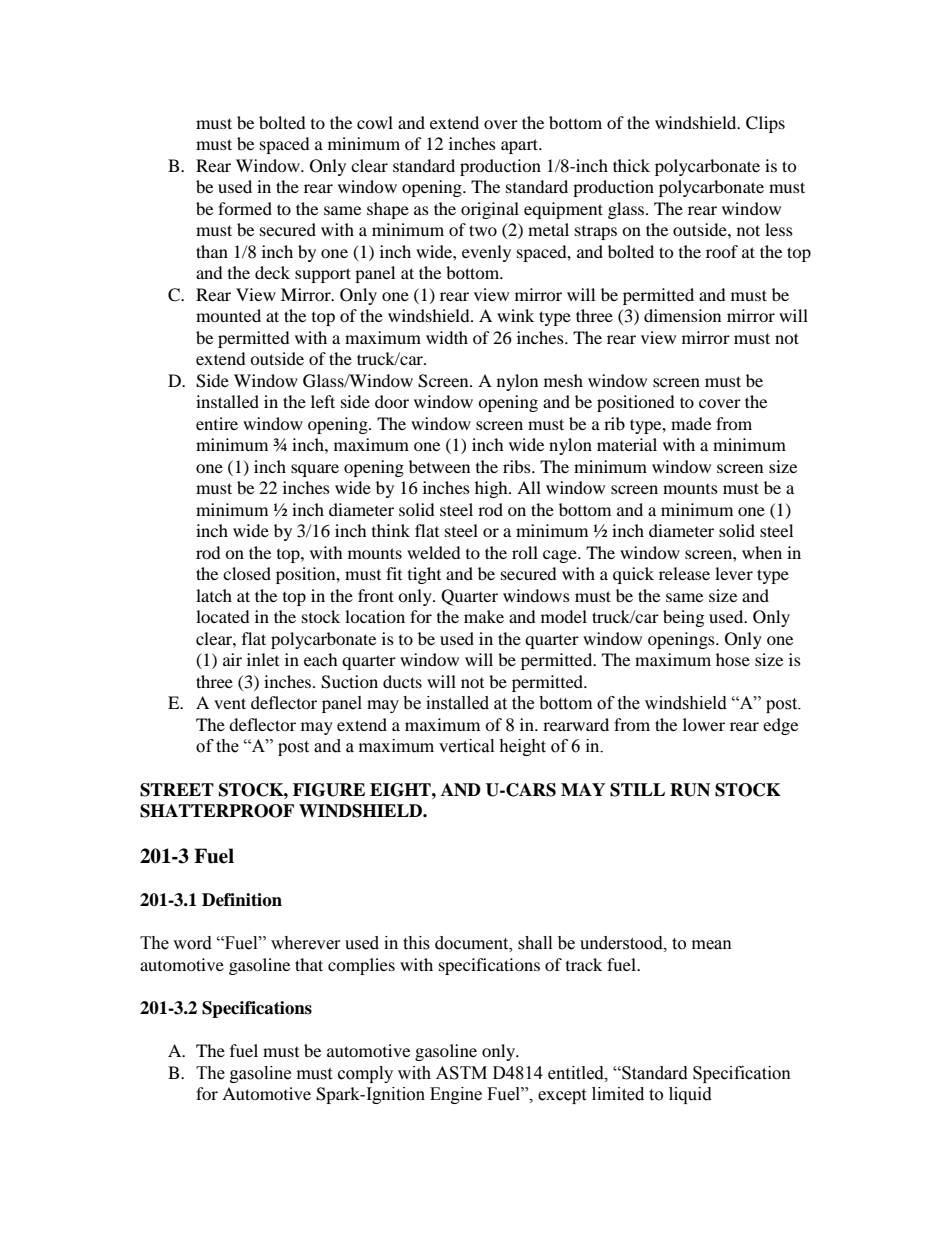  I want to click on mounted, so click(228, 315).
